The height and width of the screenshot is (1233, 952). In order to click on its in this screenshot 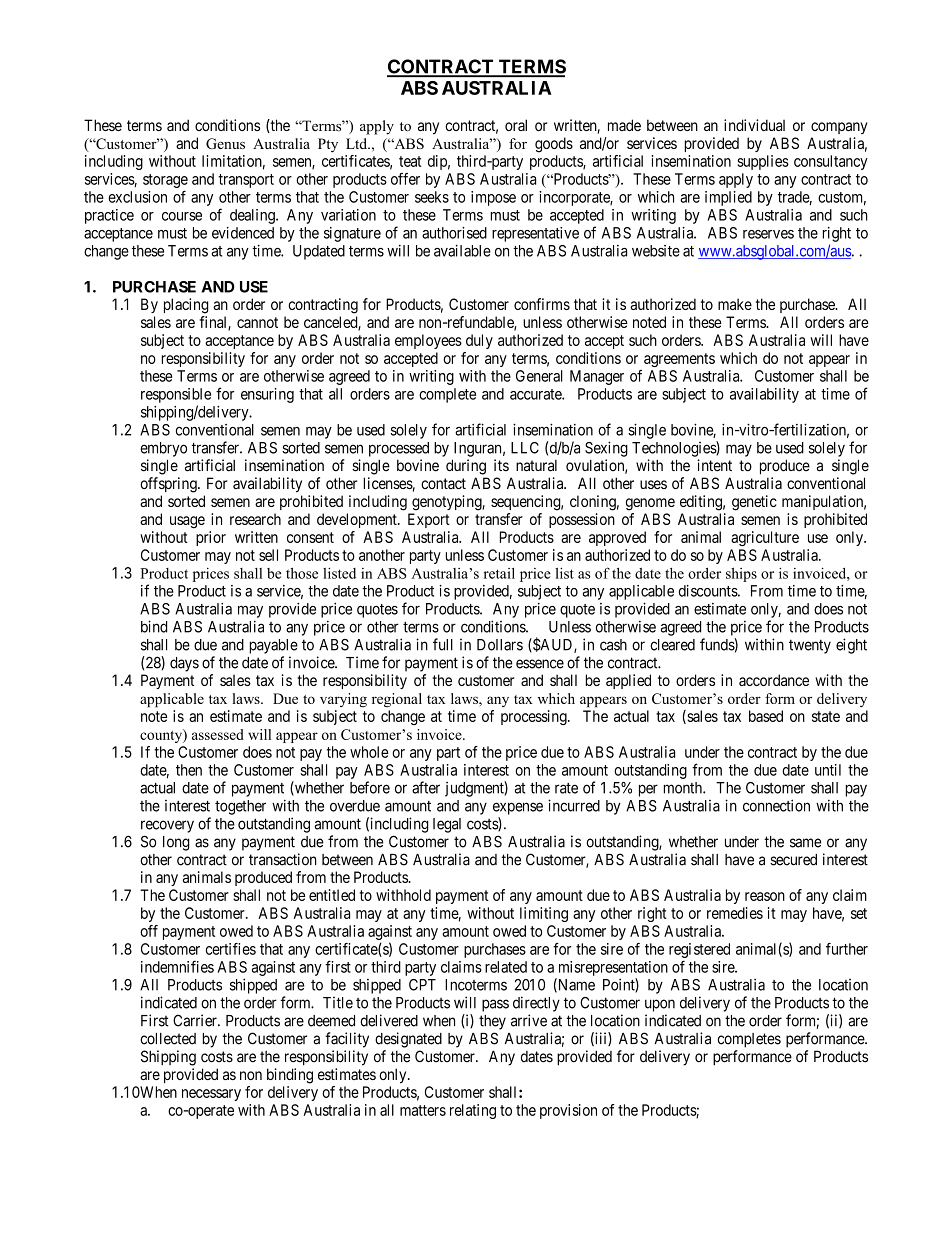, I will do `click(501, 465)`.
